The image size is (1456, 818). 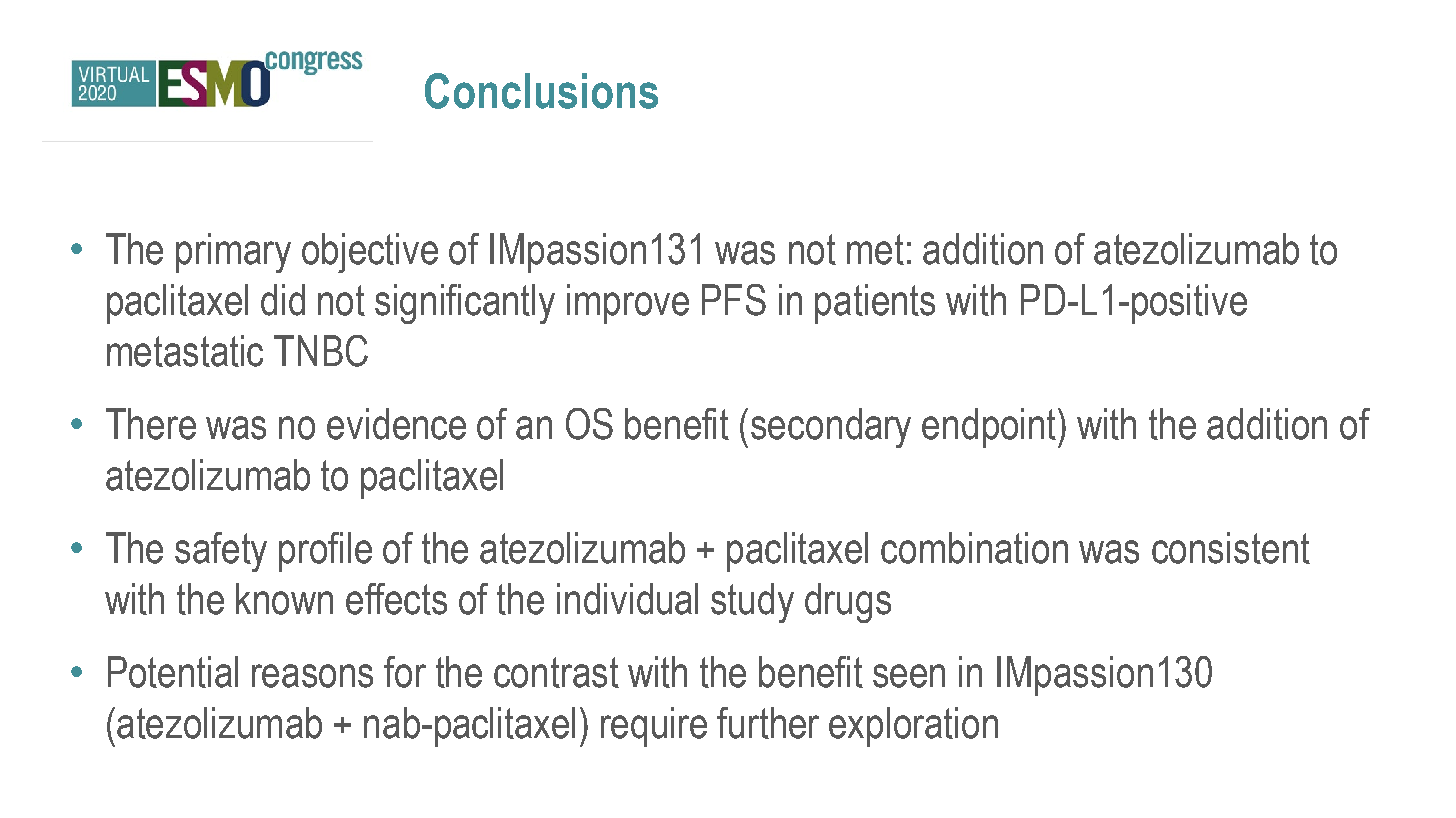 What do you see at coordinates (233, 253) in the screenshot?
I see `primary` at bounding box center [233, 253].
